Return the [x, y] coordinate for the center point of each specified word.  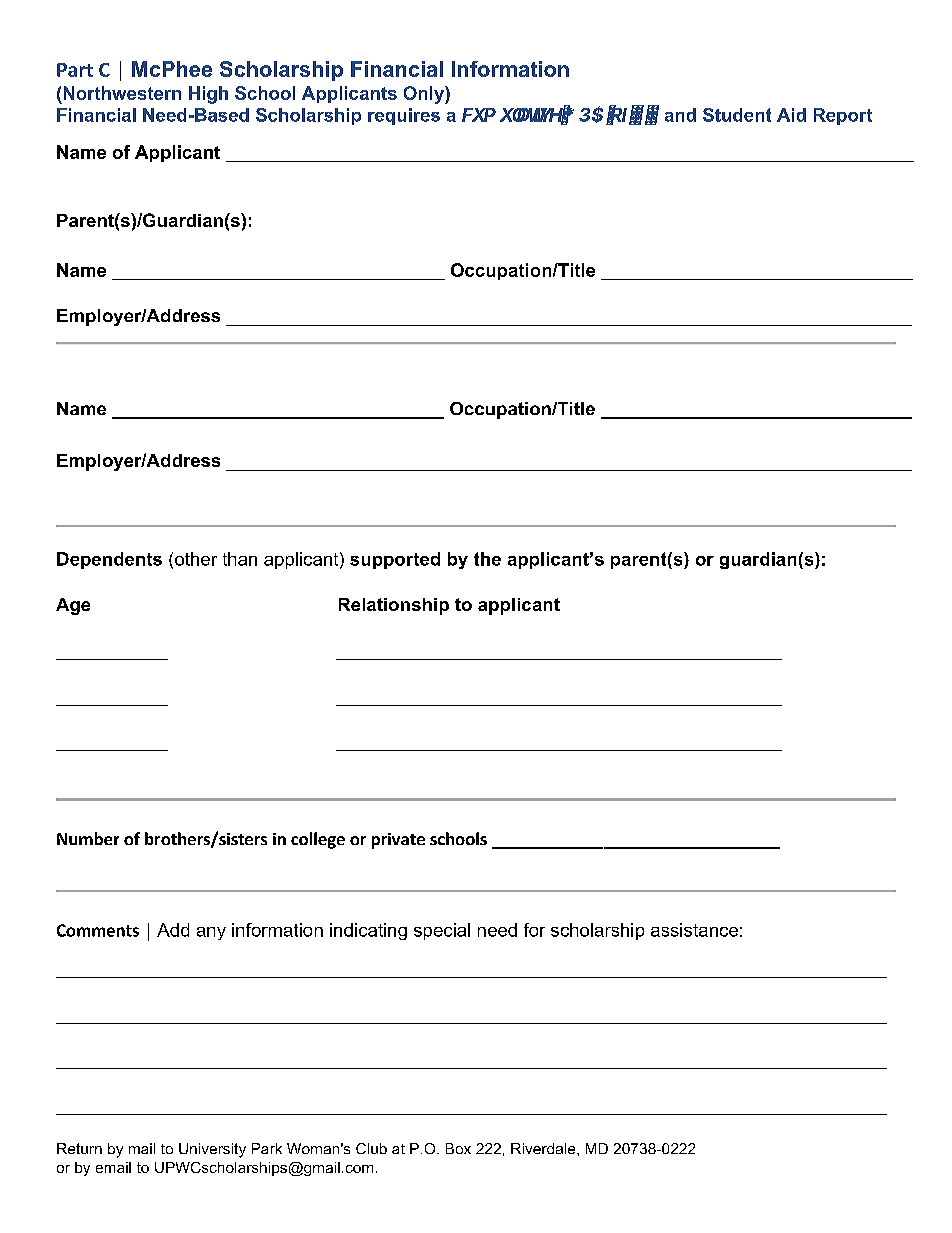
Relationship [394, 606]
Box [458, 1148]
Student [737, 115]
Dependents [109, 560]
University [212, 1150]
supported [395, 560]
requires [404, 116]
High [208, 95]
